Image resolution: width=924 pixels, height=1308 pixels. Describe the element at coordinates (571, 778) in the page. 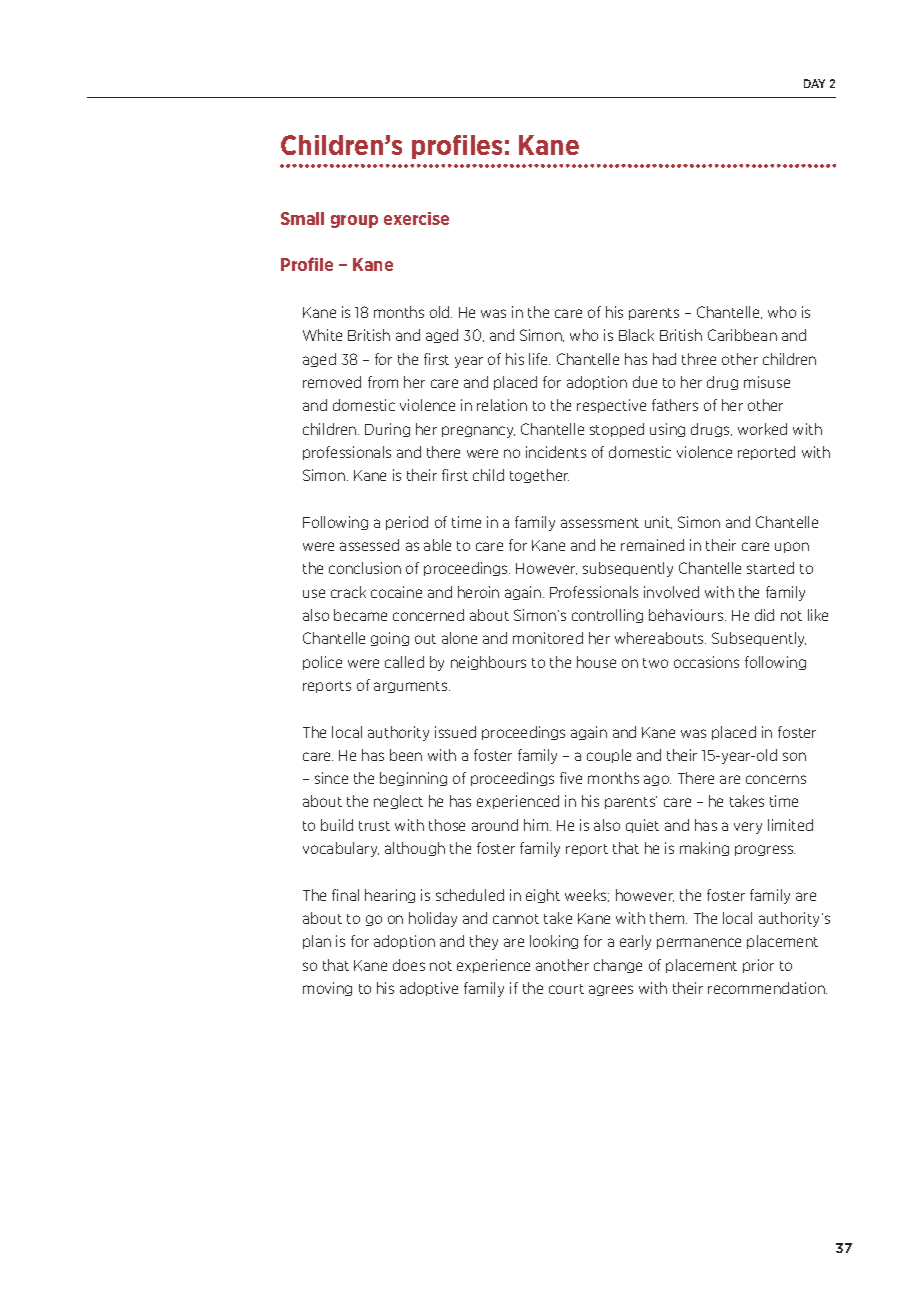

I see `five` at that location.
